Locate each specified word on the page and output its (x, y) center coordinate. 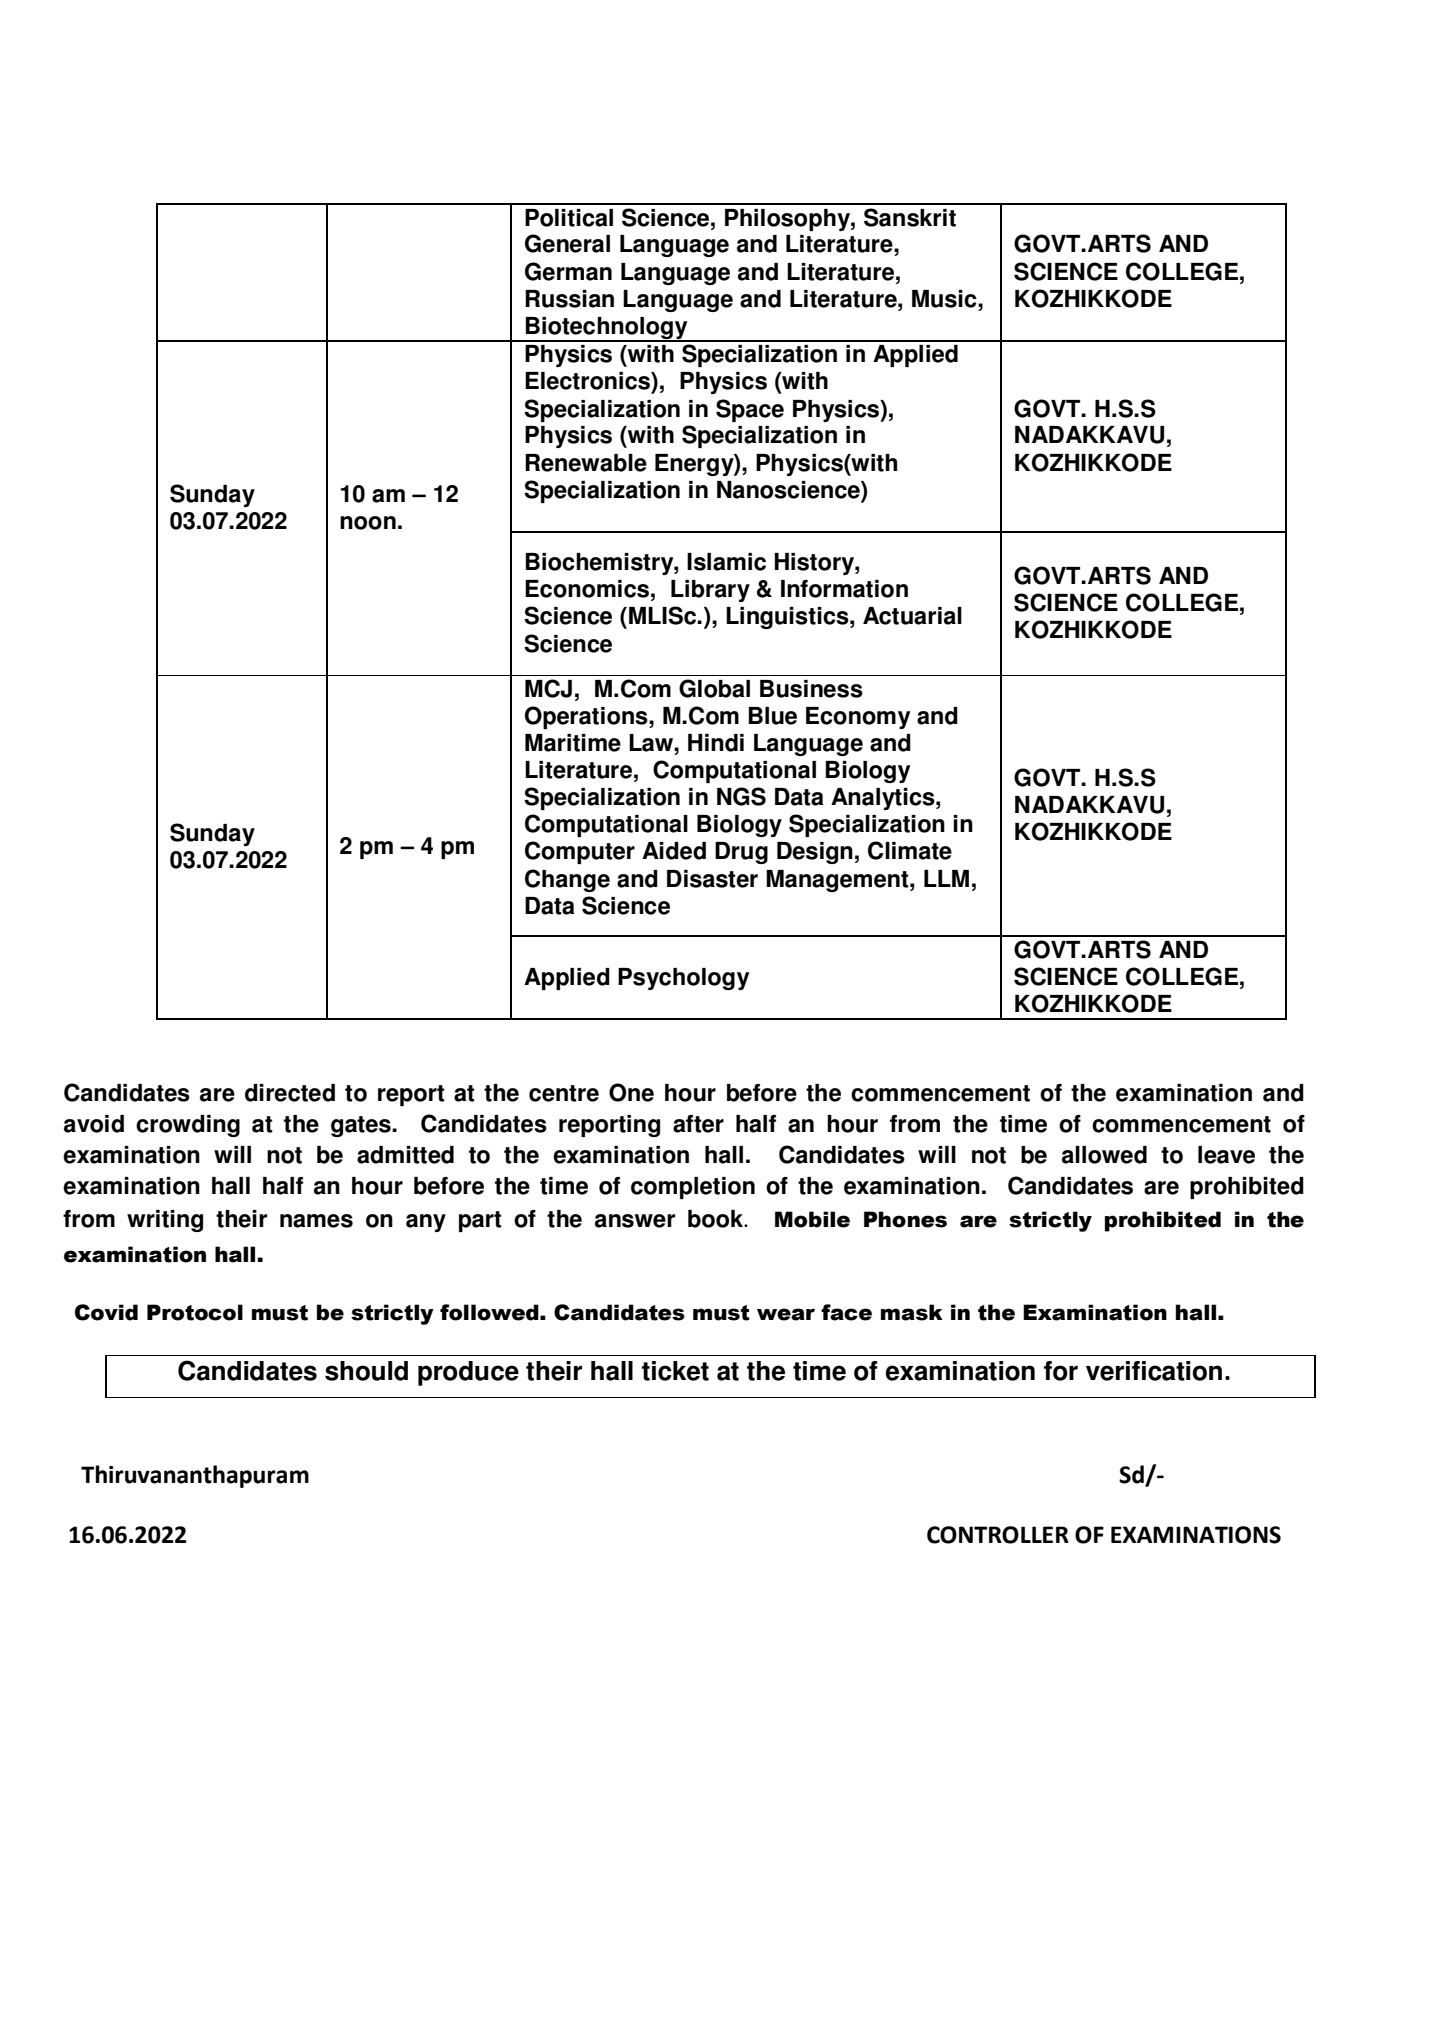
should (366, 1371)
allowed (1104, 1155)
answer (635, 1221)
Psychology (683, 979)
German (568, 271)
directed (290, 1093)
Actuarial (912, 616)
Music (945, 299)
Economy (858, 718)
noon (368, 523)
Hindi (716, 743)
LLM (946, 878)
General (567, 243)
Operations (587, 717)
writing (165, 1221)
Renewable (586, 463)
